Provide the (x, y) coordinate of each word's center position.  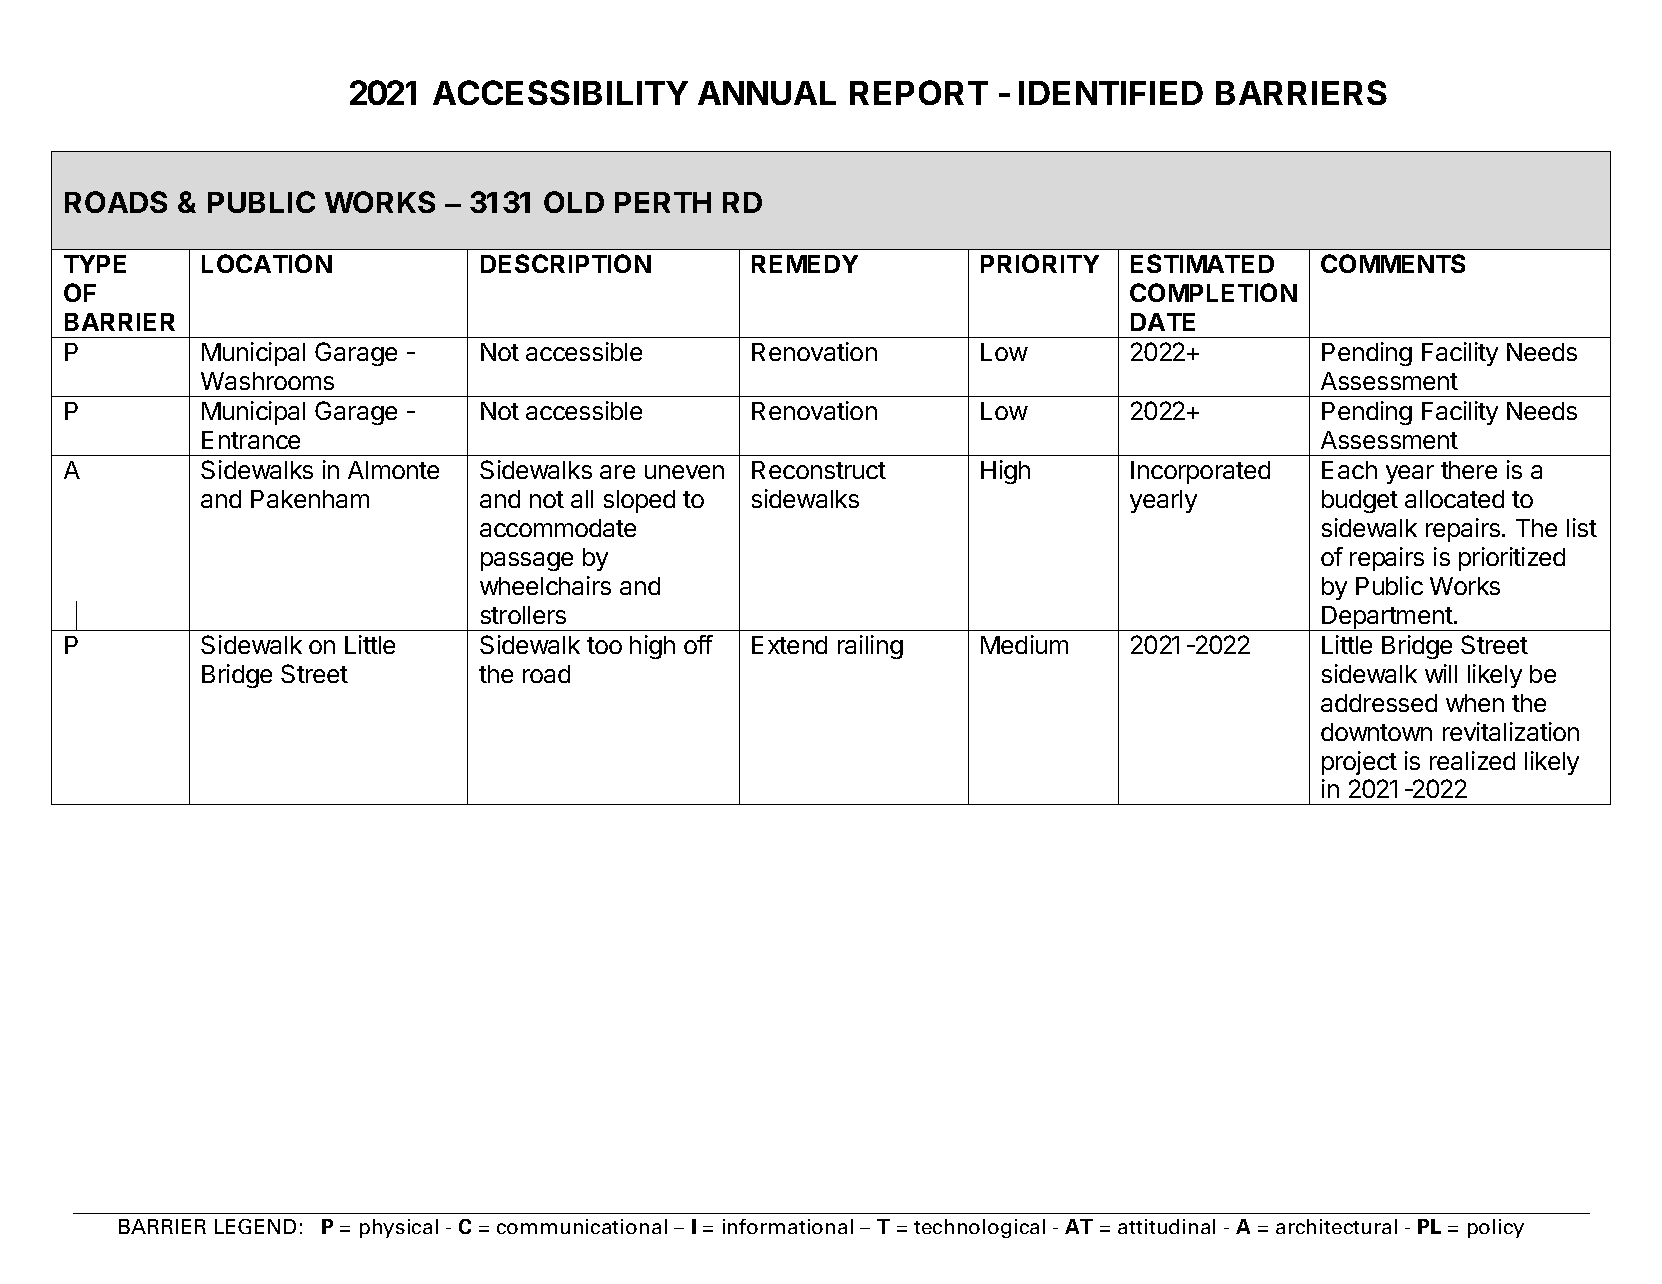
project (1359, 763)
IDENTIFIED (1111, 93)
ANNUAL (767, 93)
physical (399, 1228)
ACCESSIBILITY (560, 92)
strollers (523, 615)
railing (870, 647)
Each (1349, 470)
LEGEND (255, 1226)
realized (1472, 760)
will (1441, 673)
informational (788, 1226)
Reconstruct (819, 470)
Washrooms (267, 381)
